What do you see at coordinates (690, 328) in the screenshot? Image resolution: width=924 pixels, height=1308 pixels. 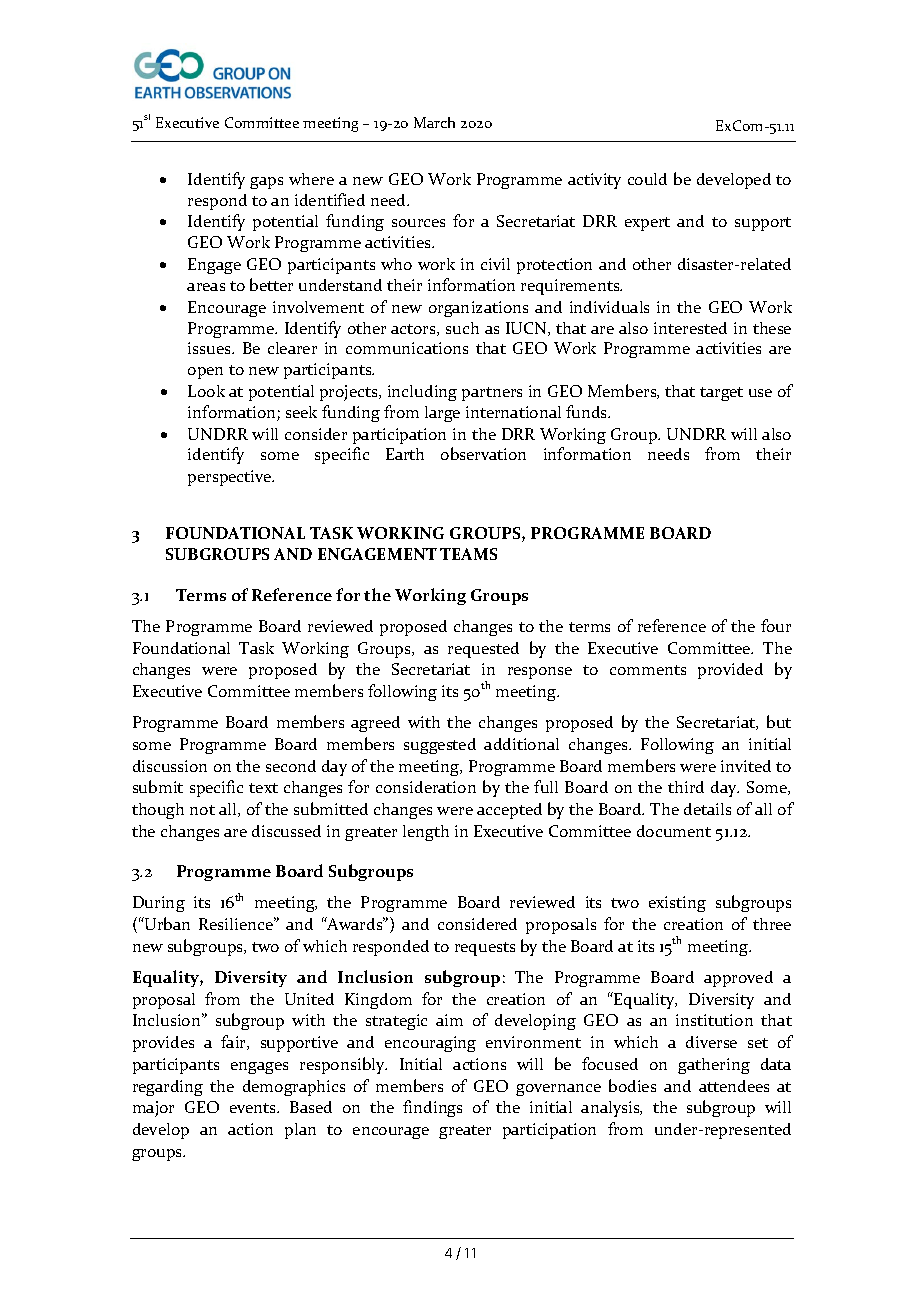 I see `interested` at bounding box center [690, 328].
